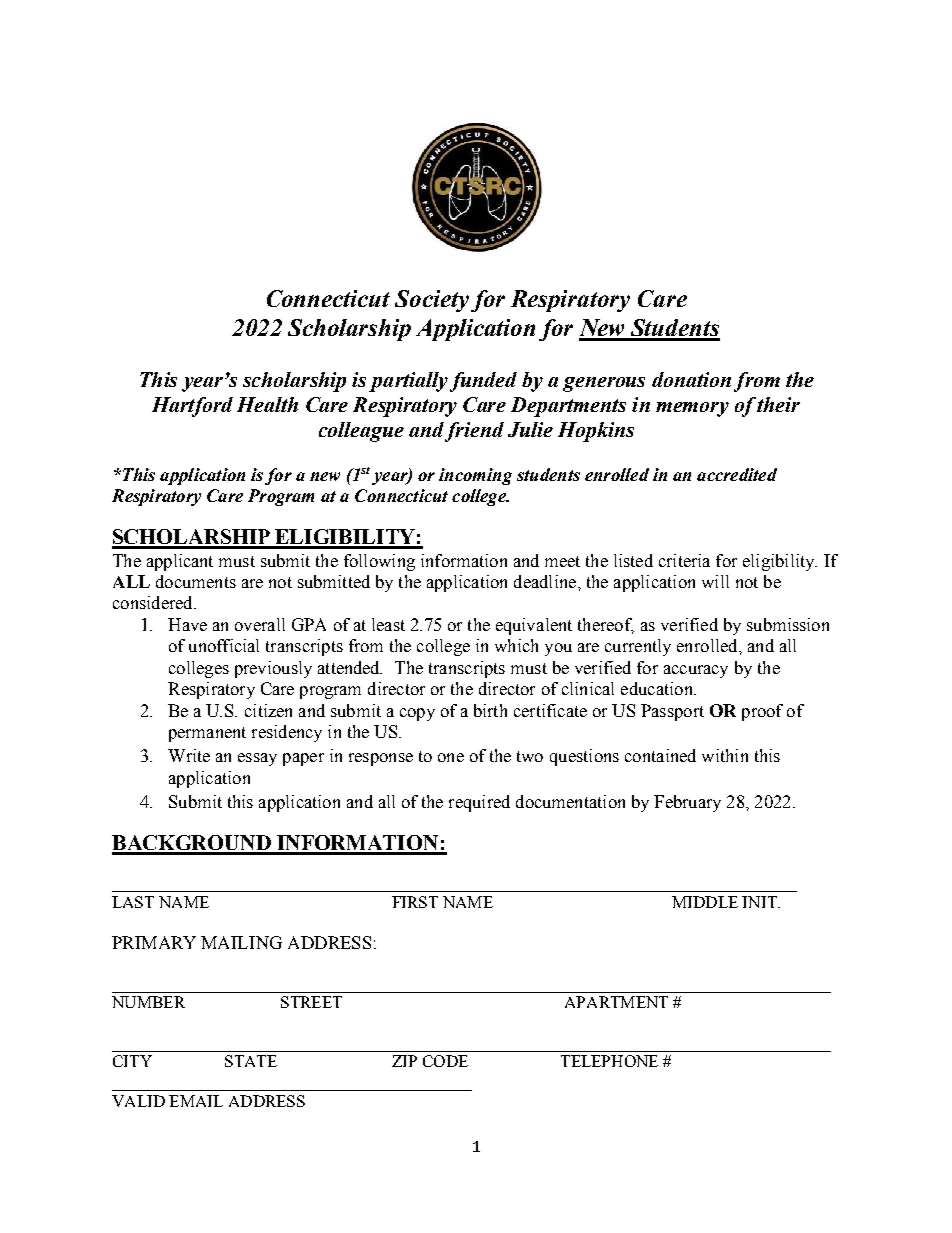  What do you see at coordinates (490, 710) in the image?
I see `birth` at bounding box center [490, 710].
